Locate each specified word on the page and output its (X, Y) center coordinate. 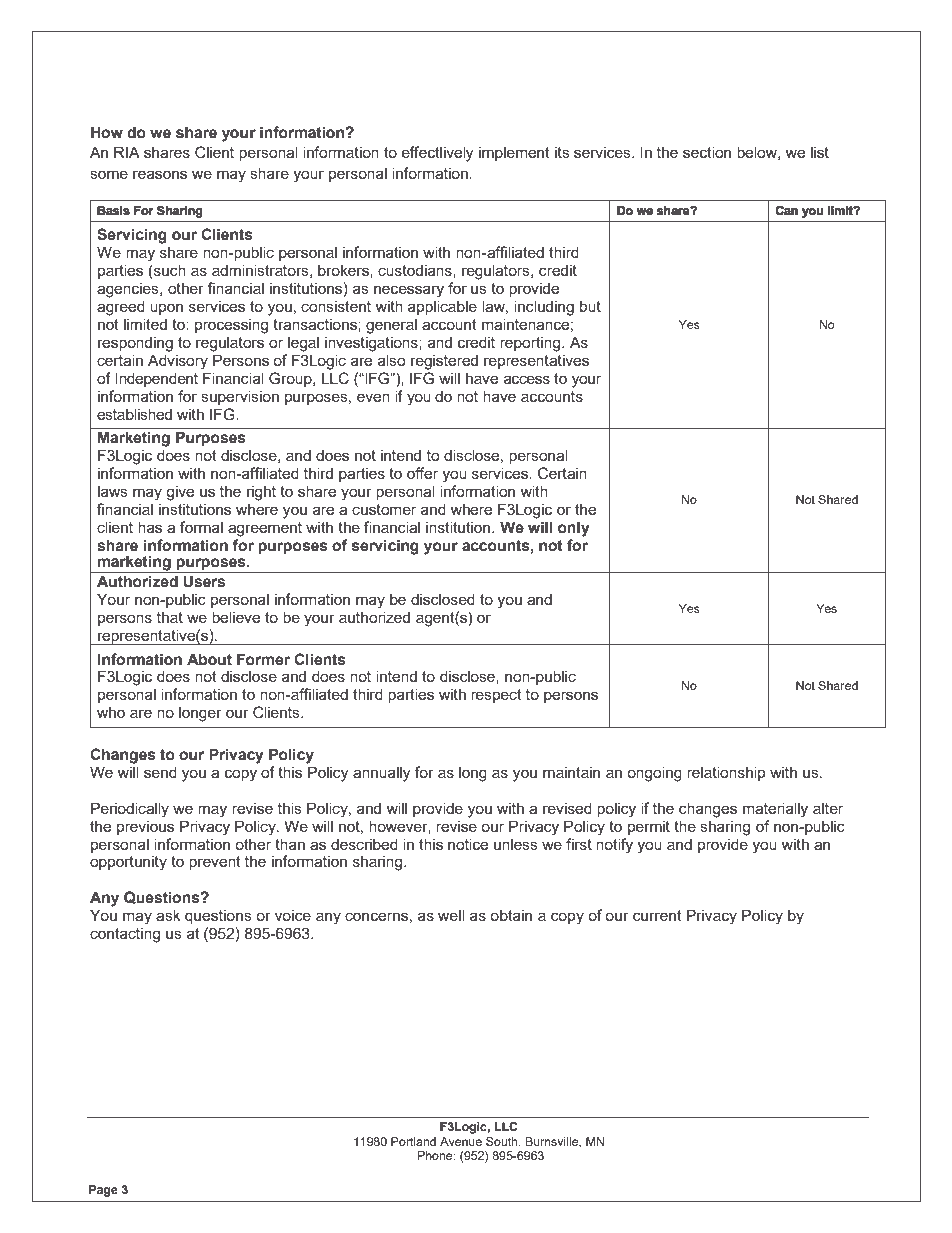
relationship (726, 773)
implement (514, 153)
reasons (160, 174)
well (451, 915)
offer (422, 473)
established (134, 414)
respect (496, 696)
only (574, 529)
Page (103, 1191)
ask (168, 915)
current (657, 915)
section (707, 152)
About (209, 659)
